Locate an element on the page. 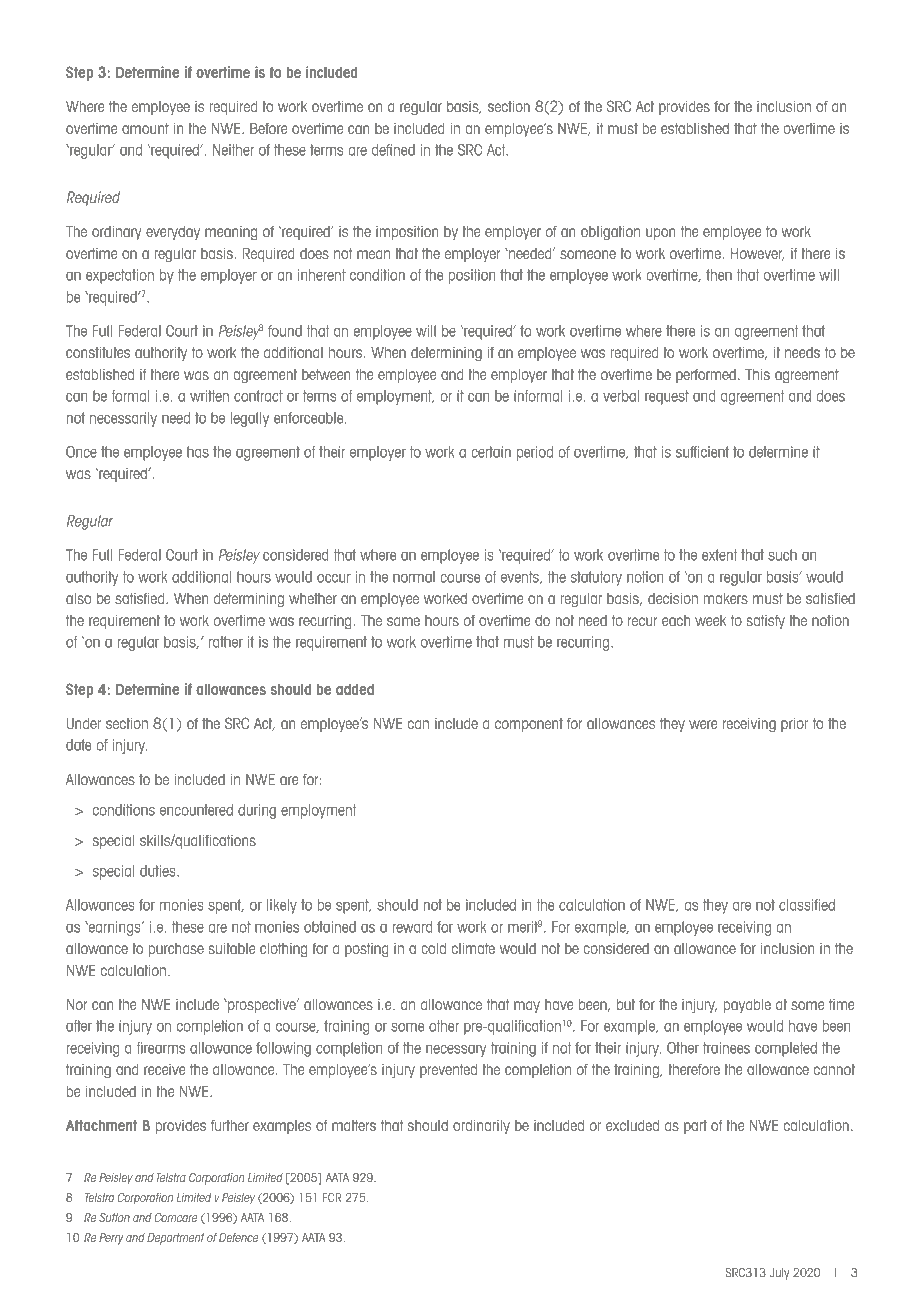  reward is located at coordinates (413, 927).
